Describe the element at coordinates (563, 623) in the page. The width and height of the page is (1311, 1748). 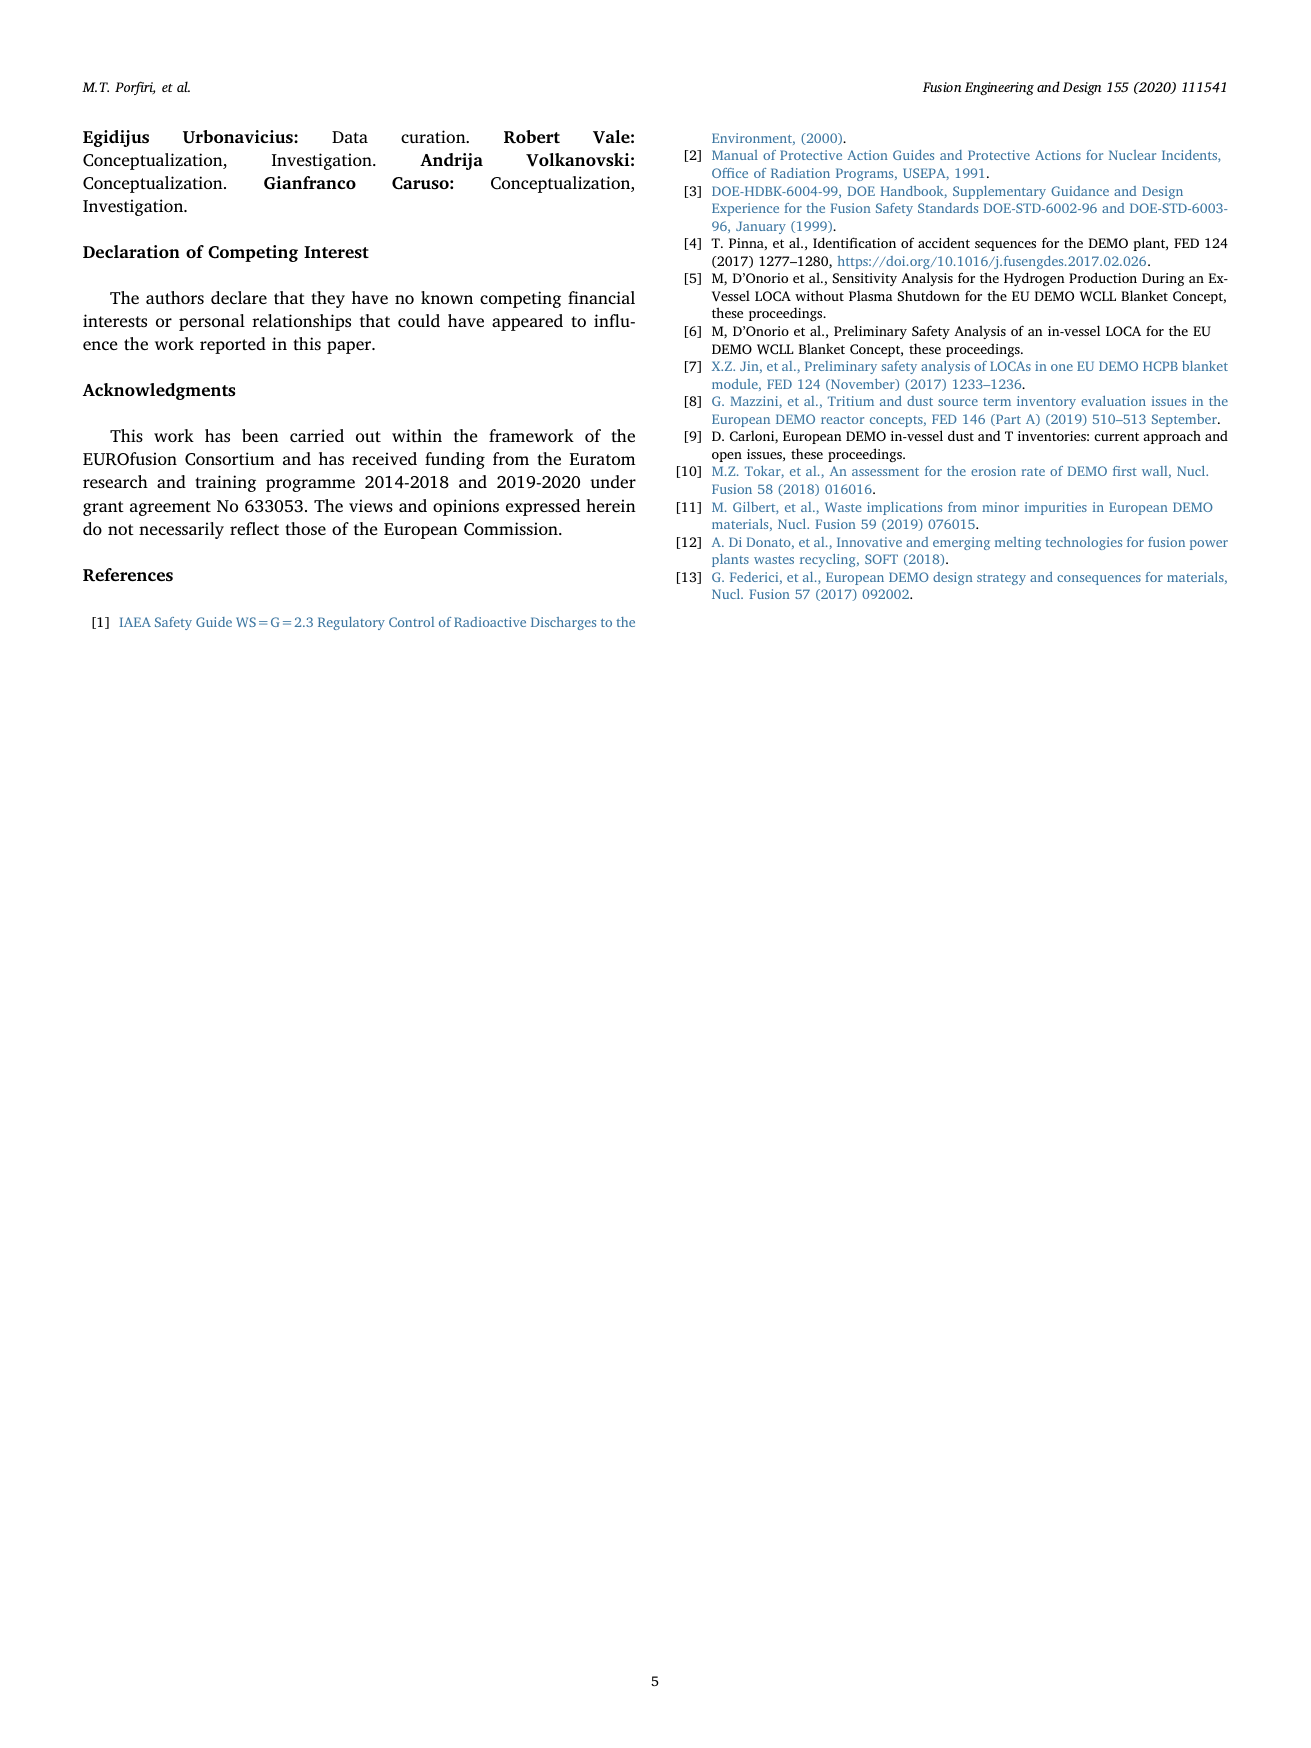
I see `Discharges` at that location.
